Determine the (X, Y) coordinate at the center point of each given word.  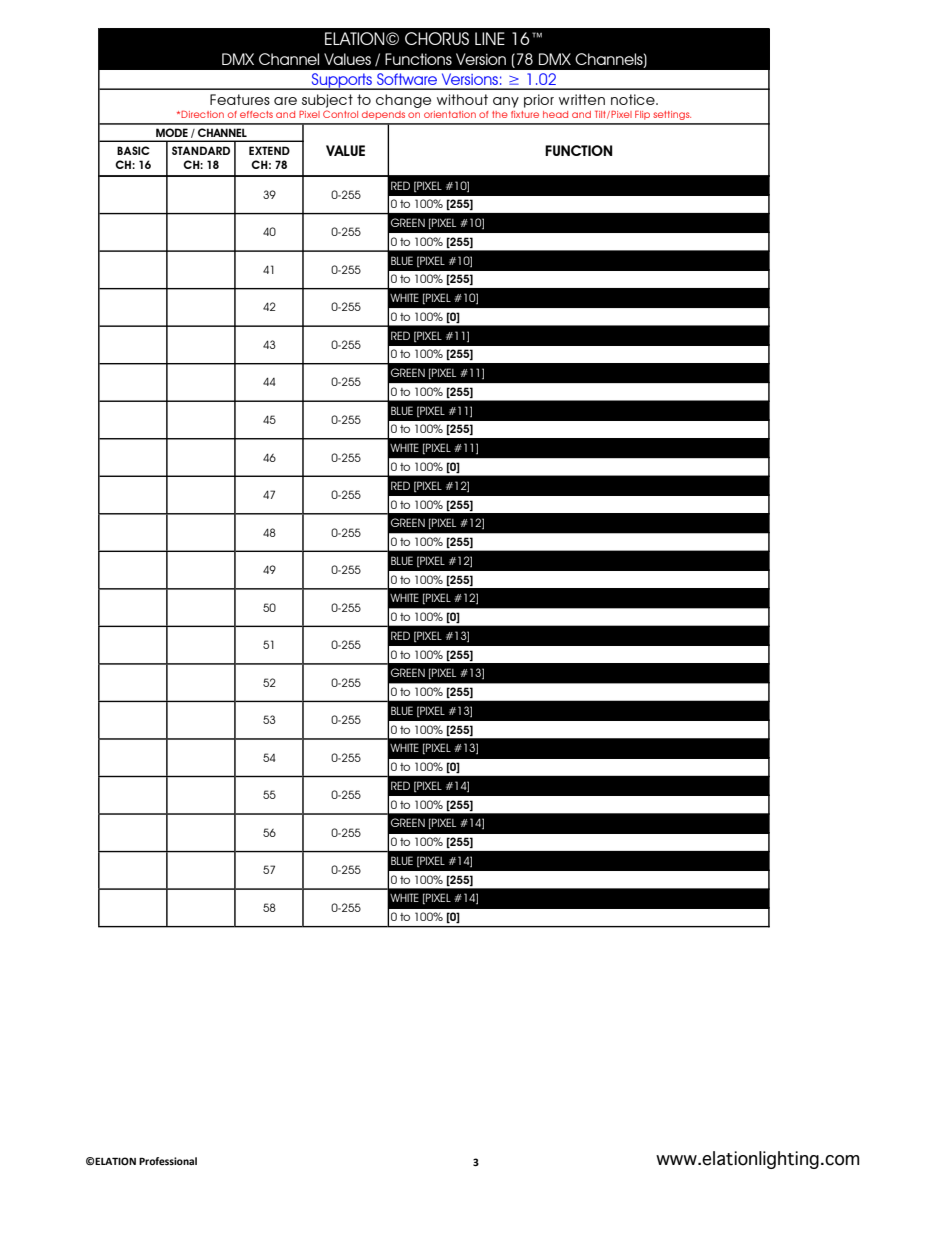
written (582, 99)
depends (383, 115)
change (403, 101)
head (555, 114)
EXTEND (269, 150)
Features (240, 99)
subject (327, 101)
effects (256, 114)
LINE (490, 38)
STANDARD (201, 150)
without (462, 99)
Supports (342, 81)
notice (634, 99)
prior (539, 101)
